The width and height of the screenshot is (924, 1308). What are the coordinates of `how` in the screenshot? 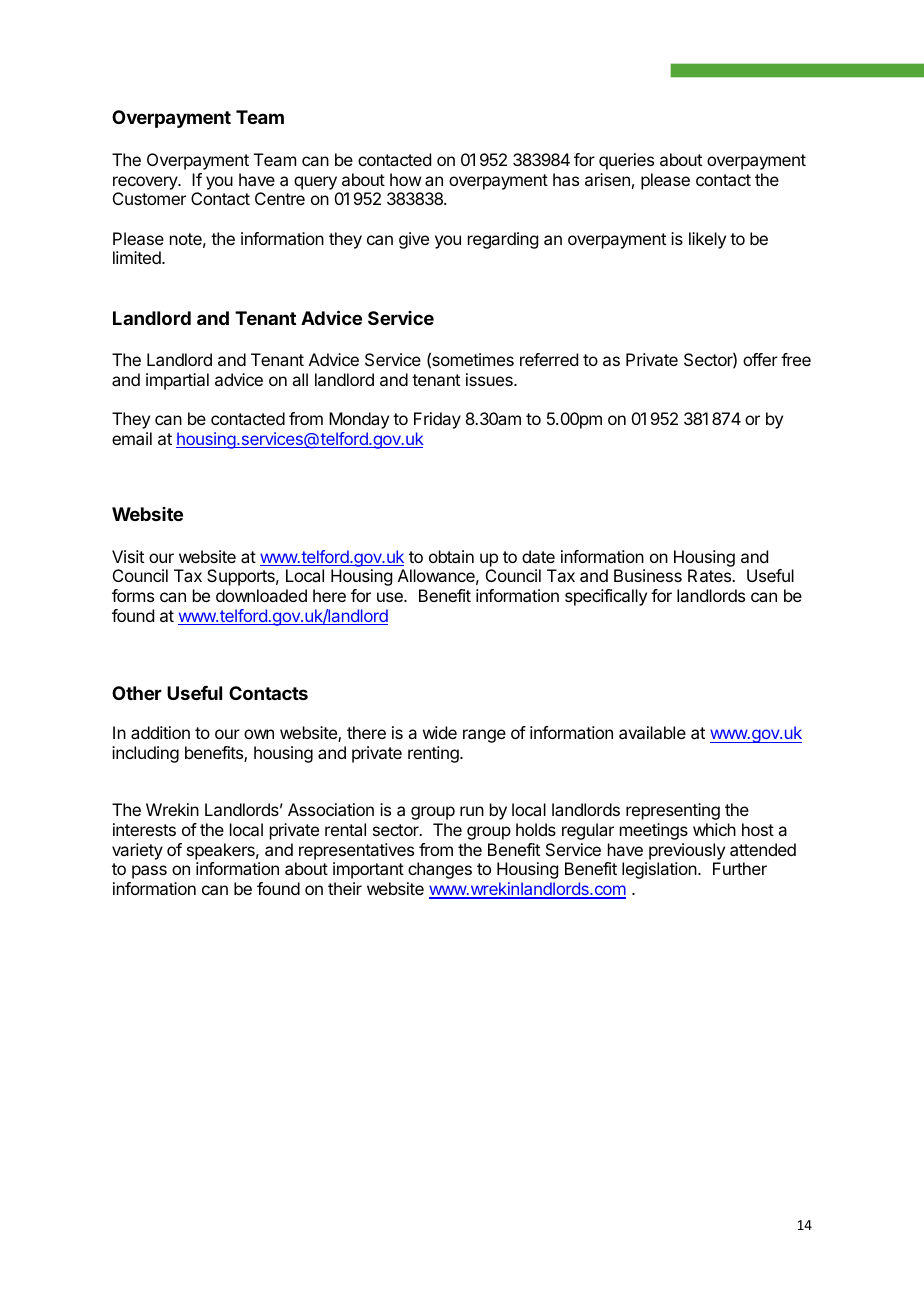 It's located at (405, 179).
